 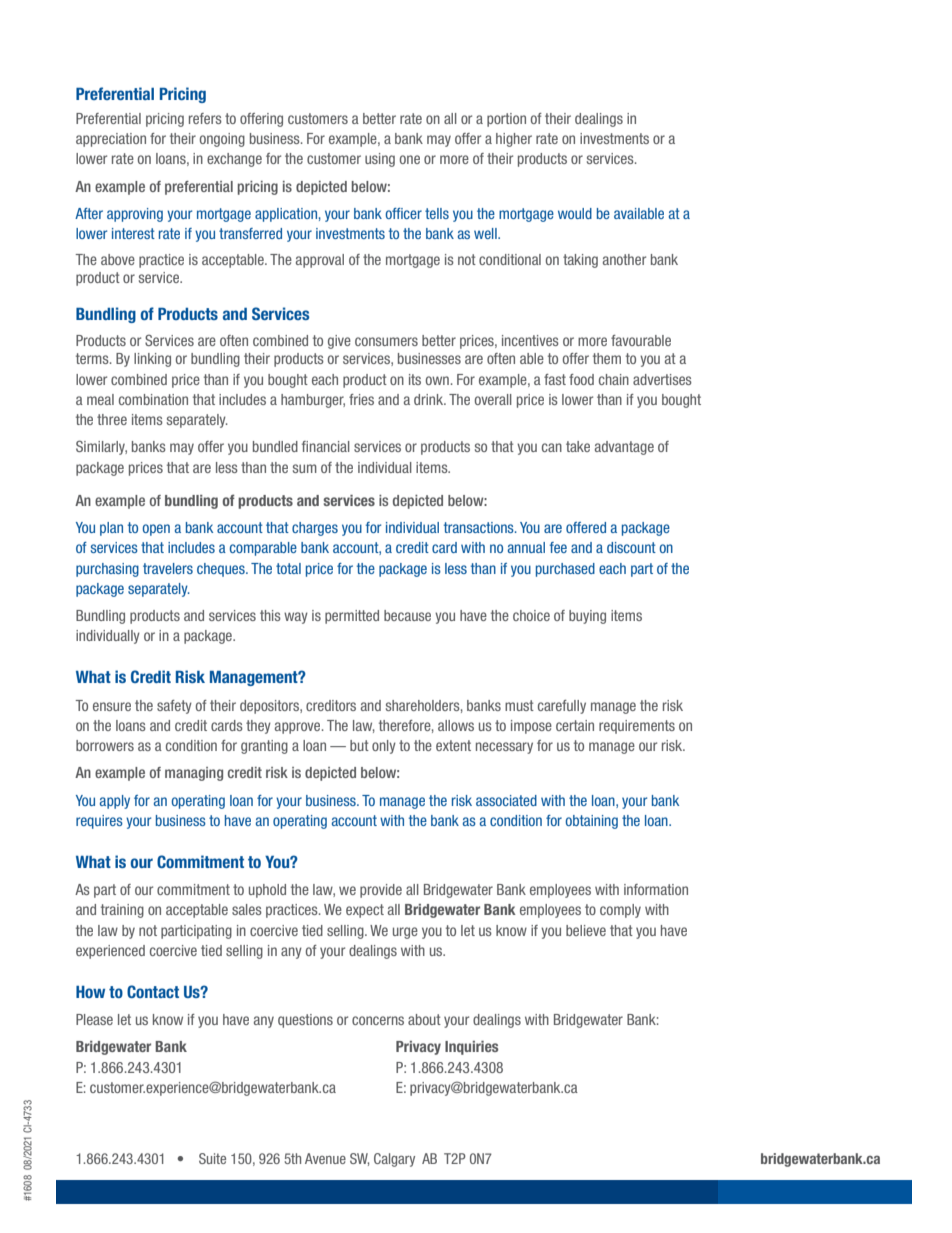 What do you see at coordinates (111, 140) in the screenshot?
I see `appreciation` at bounding box center [111, 140].
